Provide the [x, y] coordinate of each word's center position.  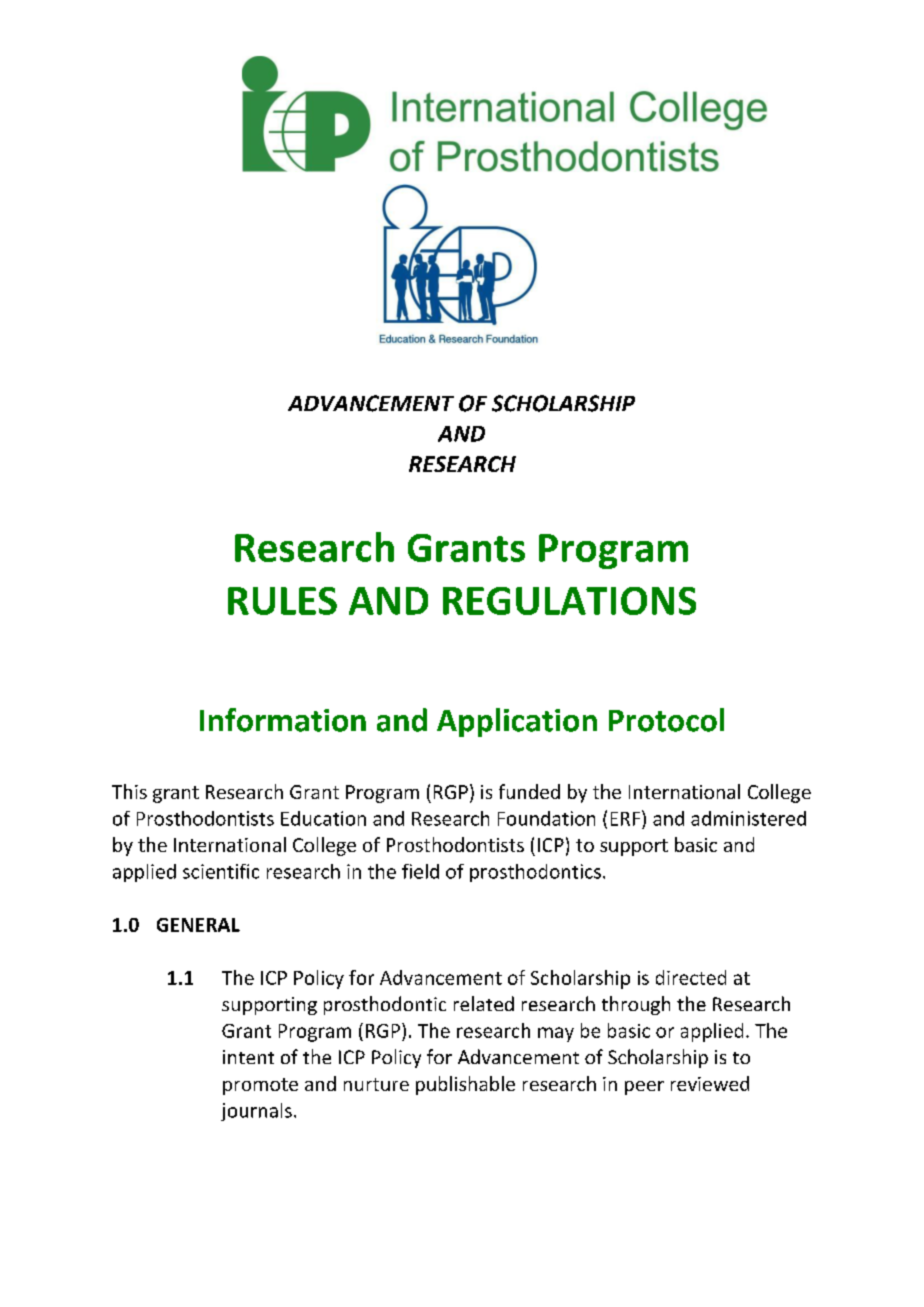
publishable [465, 1085]
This [129, 791]
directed [691, 977]
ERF [627, 818]
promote [260, 1086]
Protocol [666, 720]
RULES [282, 601]
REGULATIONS [569, 601]
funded [529, 791]
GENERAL [198, 925]
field [420, 871]
